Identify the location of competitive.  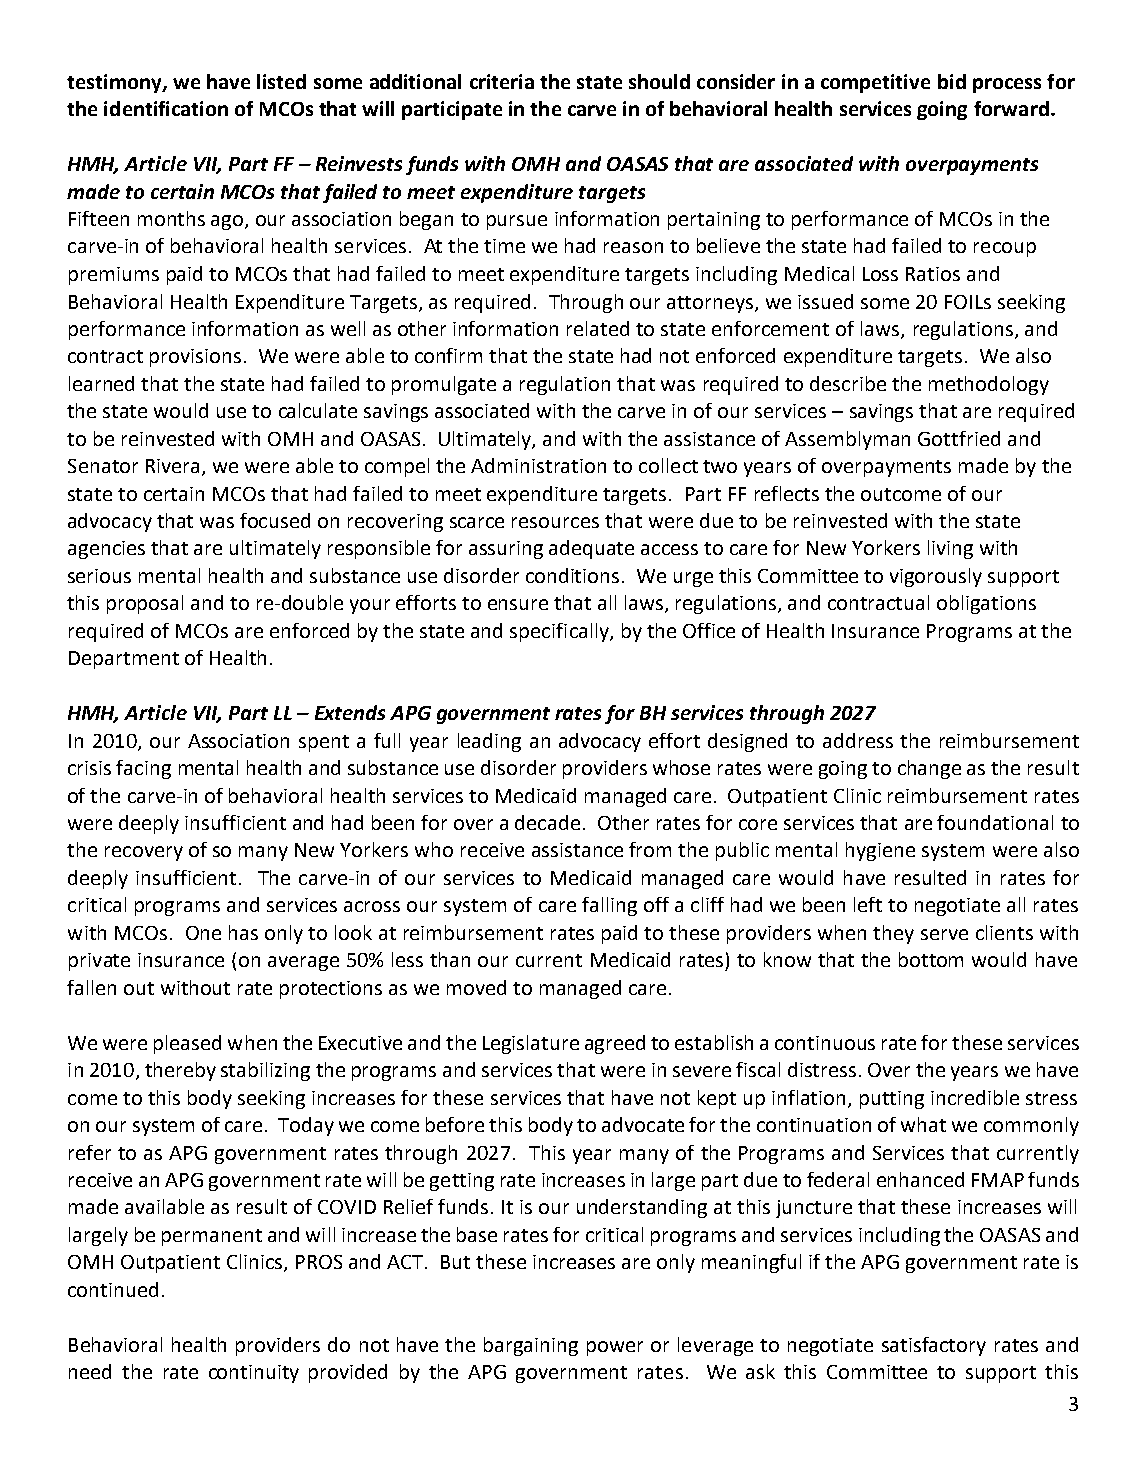
(875, 83).
